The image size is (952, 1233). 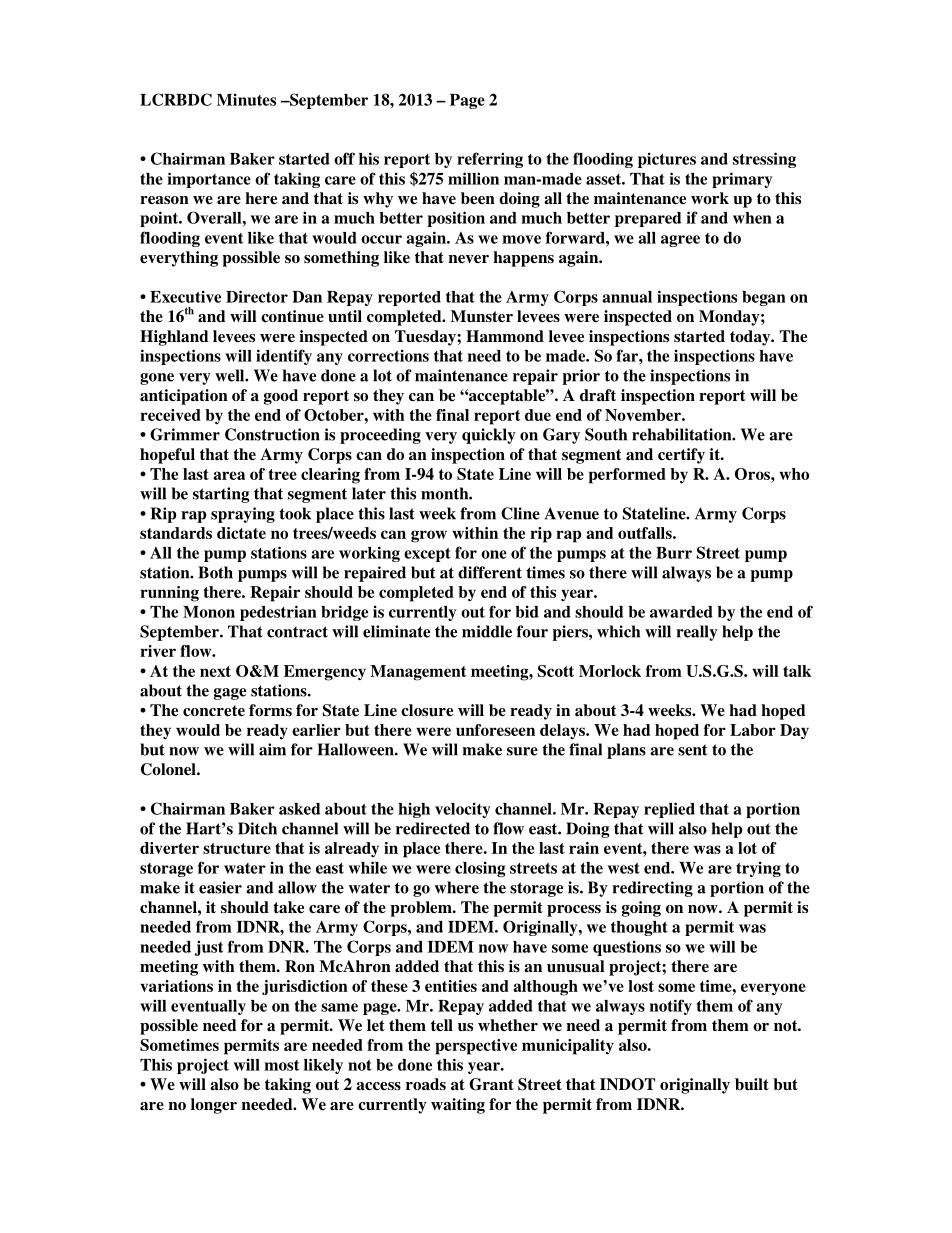 I want to click on structure, so click(x=237, y=848).
